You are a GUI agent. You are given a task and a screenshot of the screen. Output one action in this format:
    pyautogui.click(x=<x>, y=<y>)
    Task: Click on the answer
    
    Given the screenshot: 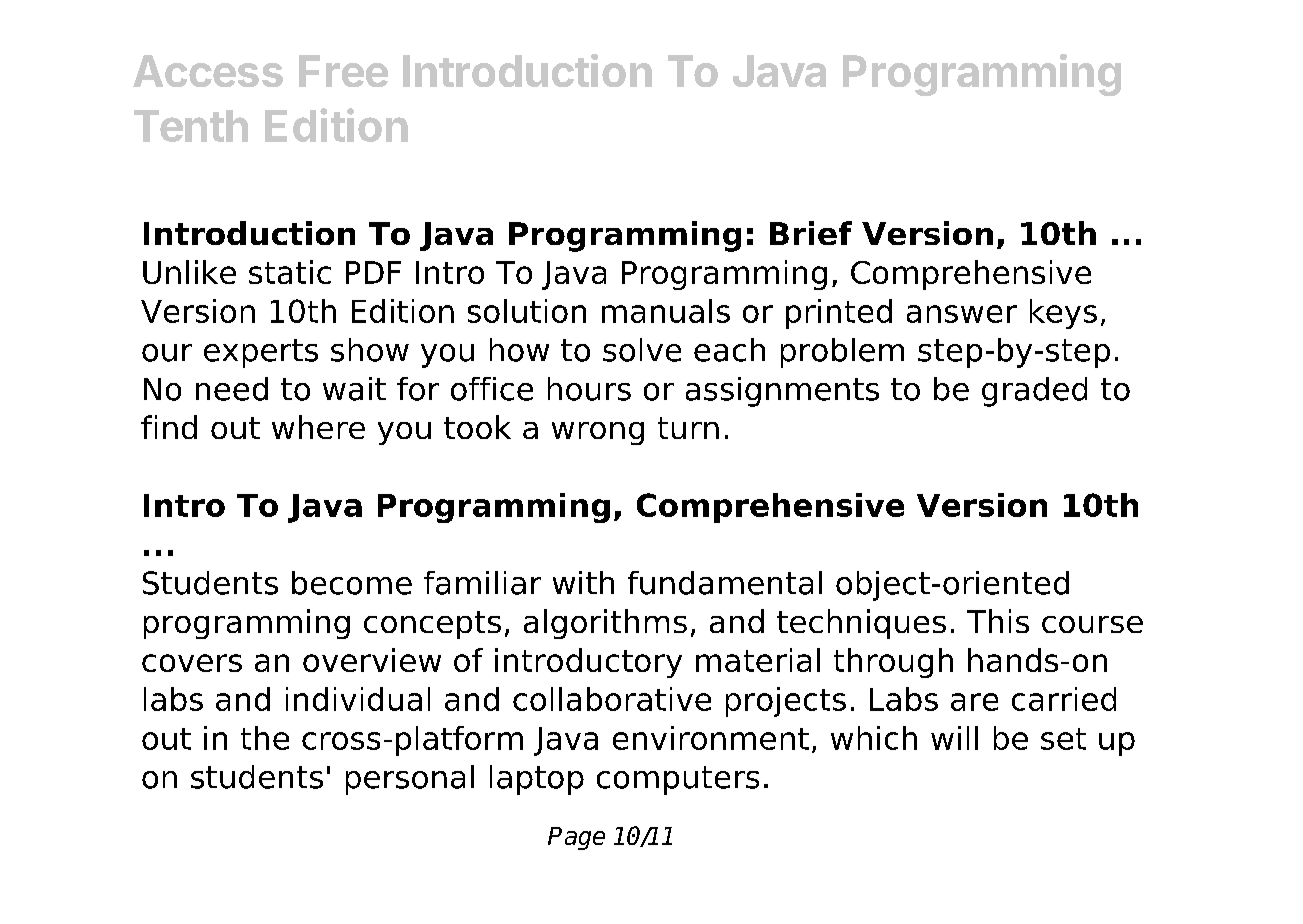 What is the action you would take?
    pyautogui.click(x=962, y=314)
